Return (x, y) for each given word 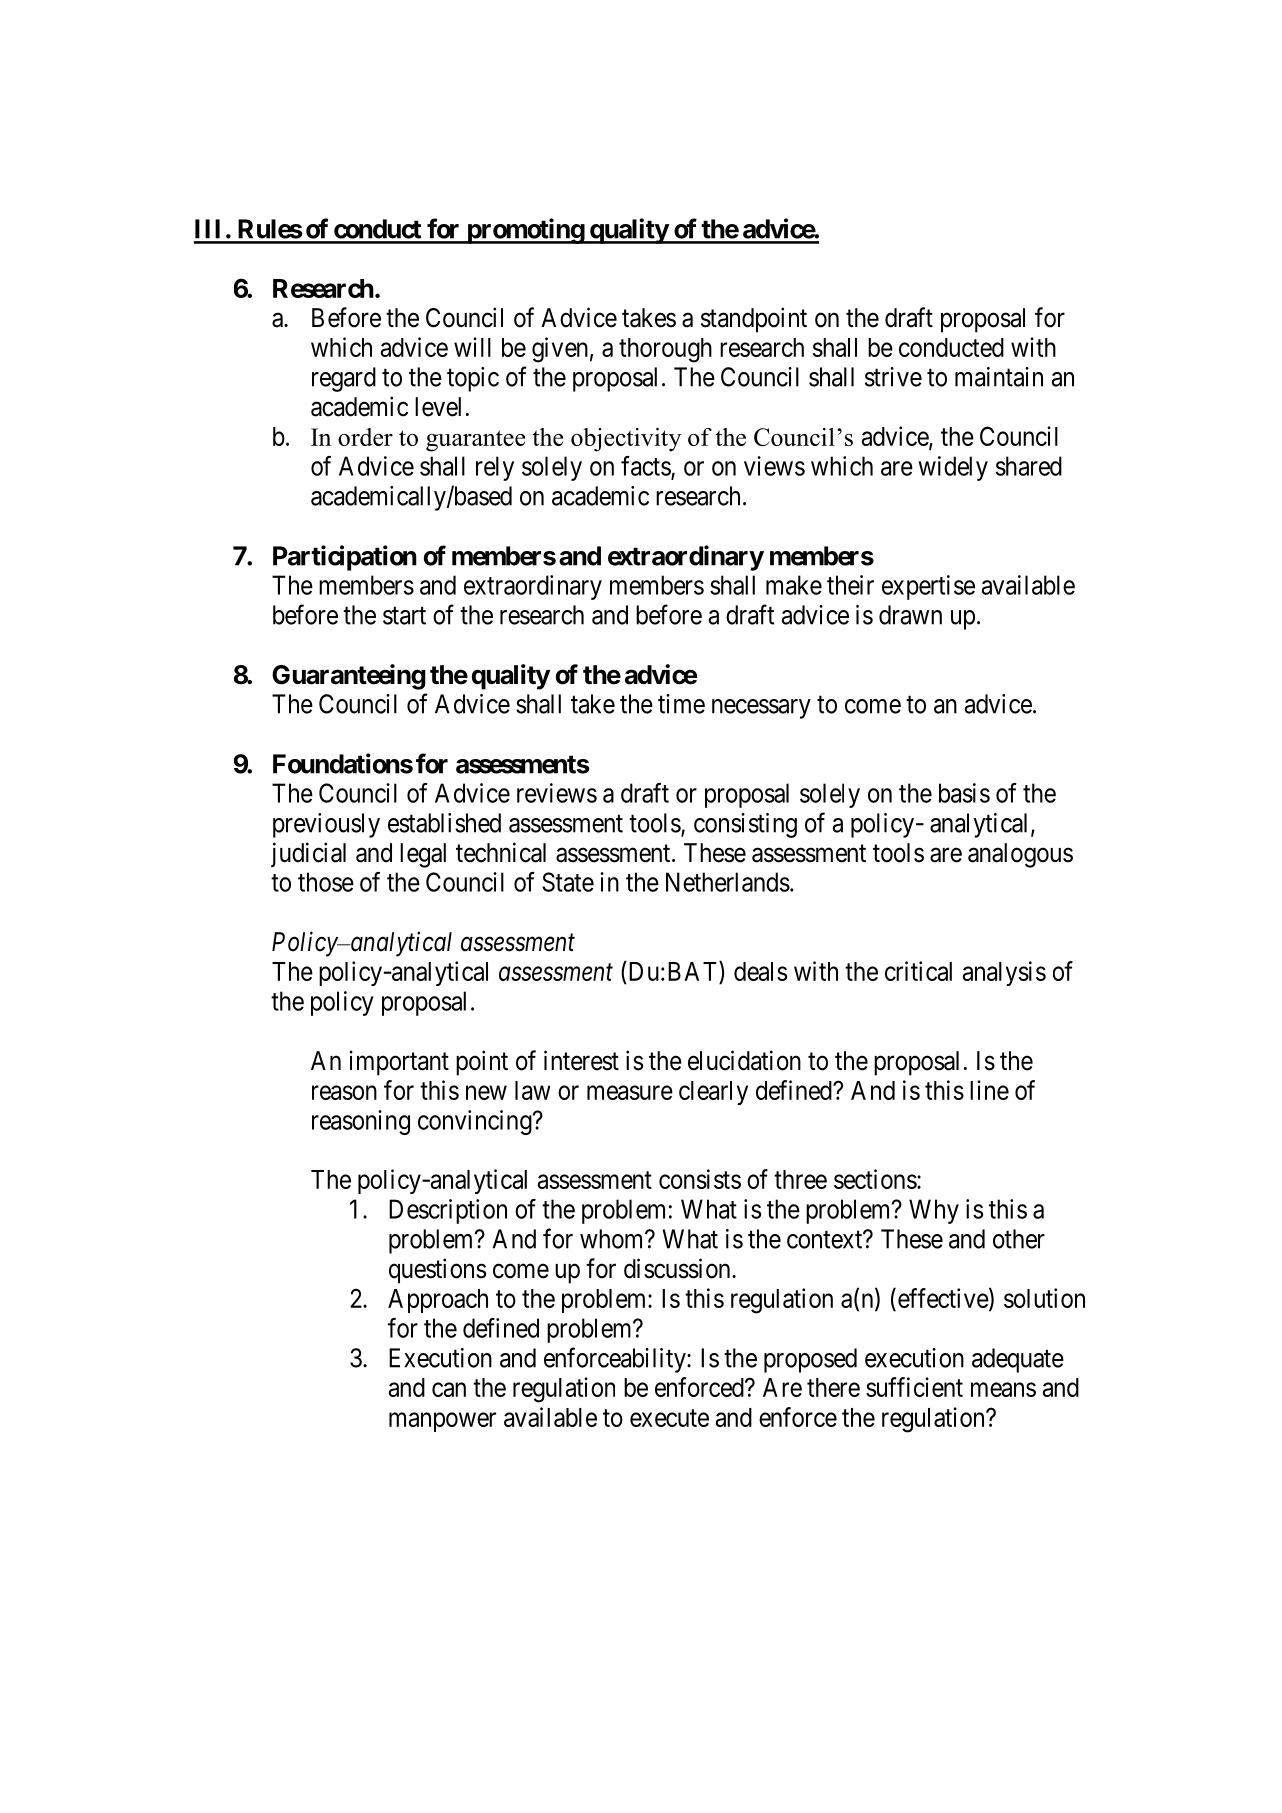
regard (344, 379)
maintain (999, 377)
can (449, 1389)
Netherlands (728, 882)
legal (423, 855)
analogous (1020, 855)
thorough (665, 350)
